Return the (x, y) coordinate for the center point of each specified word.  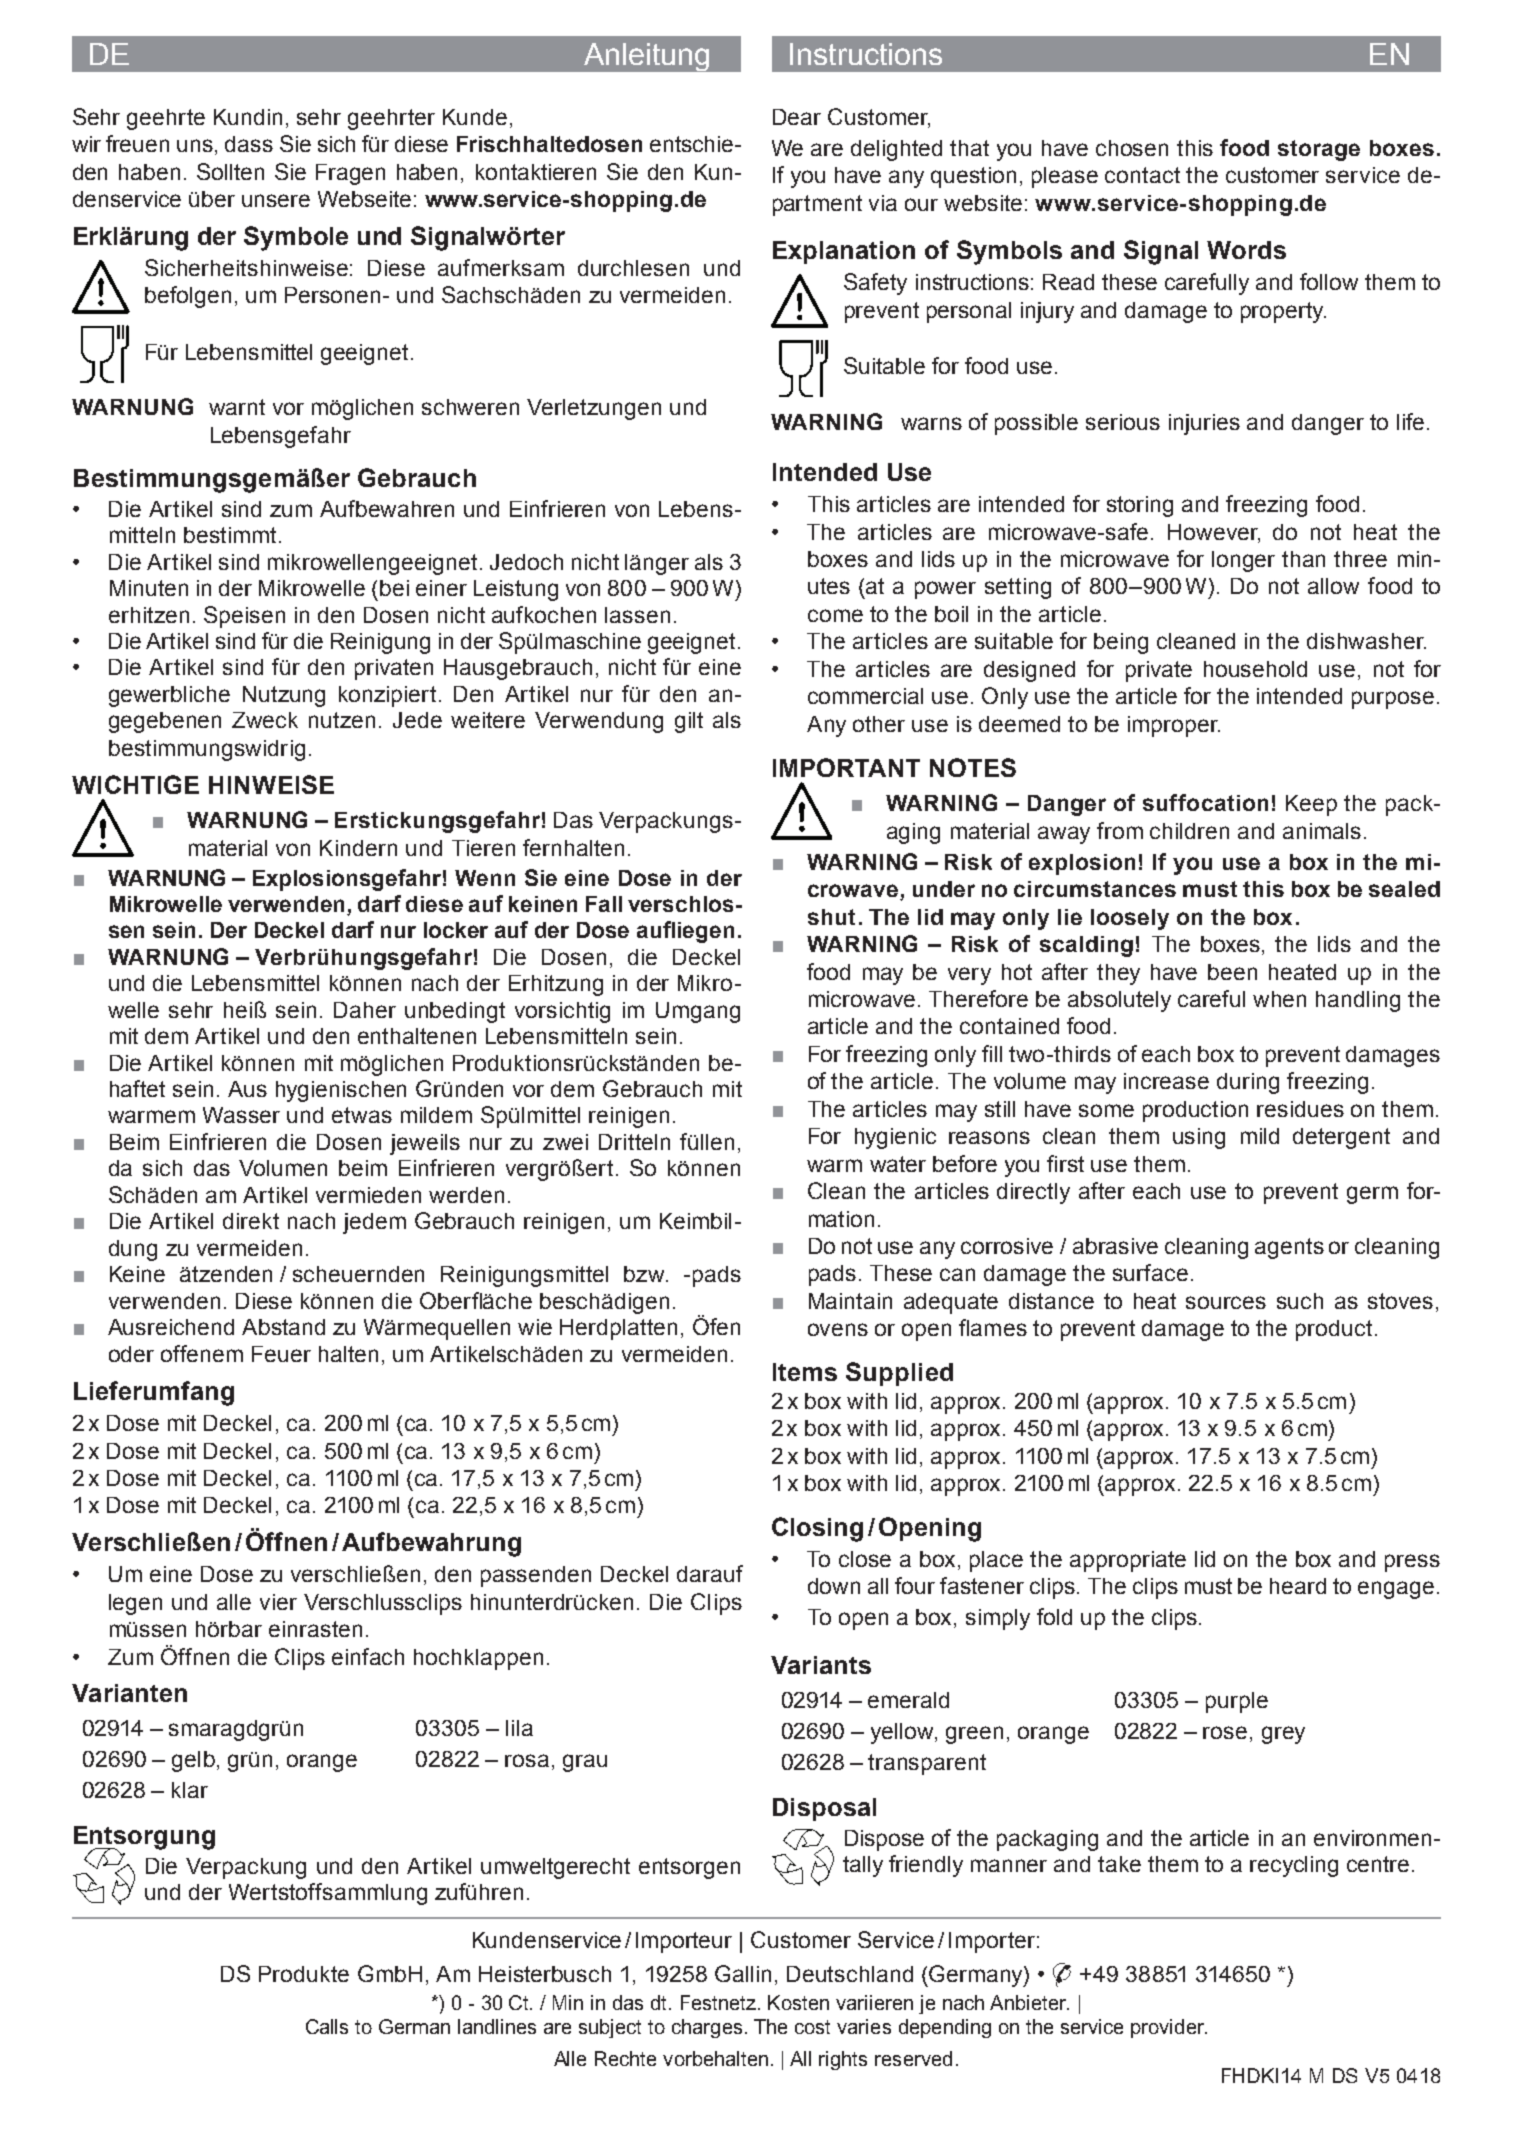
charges (707, 2028)
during (1248, 1083)
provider (1169, 2028)
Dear (797, 117)
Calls (327, 2026)
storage (1319, 150)
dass (249, 144)
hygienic (895, 1138)
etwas (362, 1115)
